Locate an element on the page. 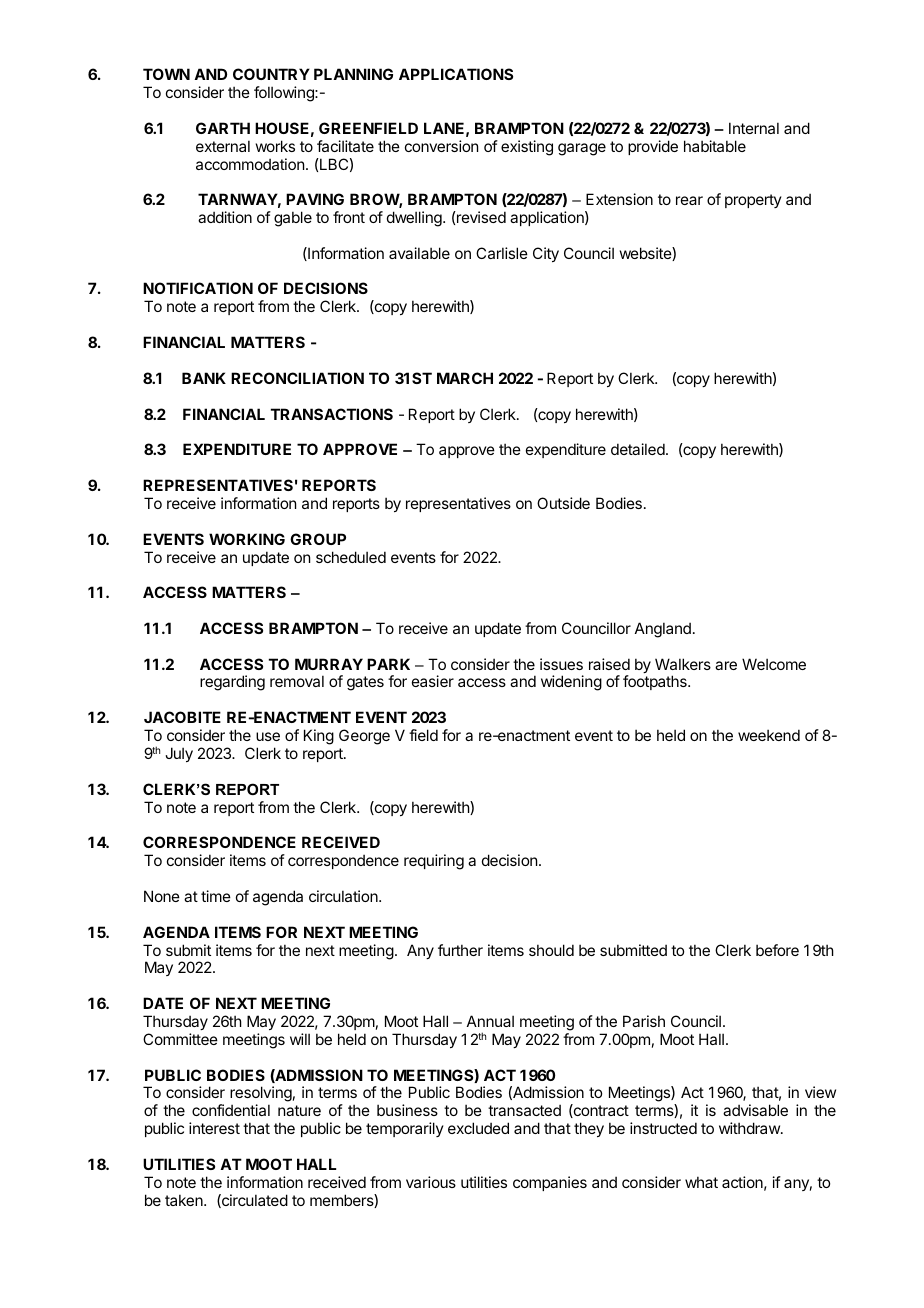 The image size is (924, 1308). Internal is located at coordinates (754, 128).
